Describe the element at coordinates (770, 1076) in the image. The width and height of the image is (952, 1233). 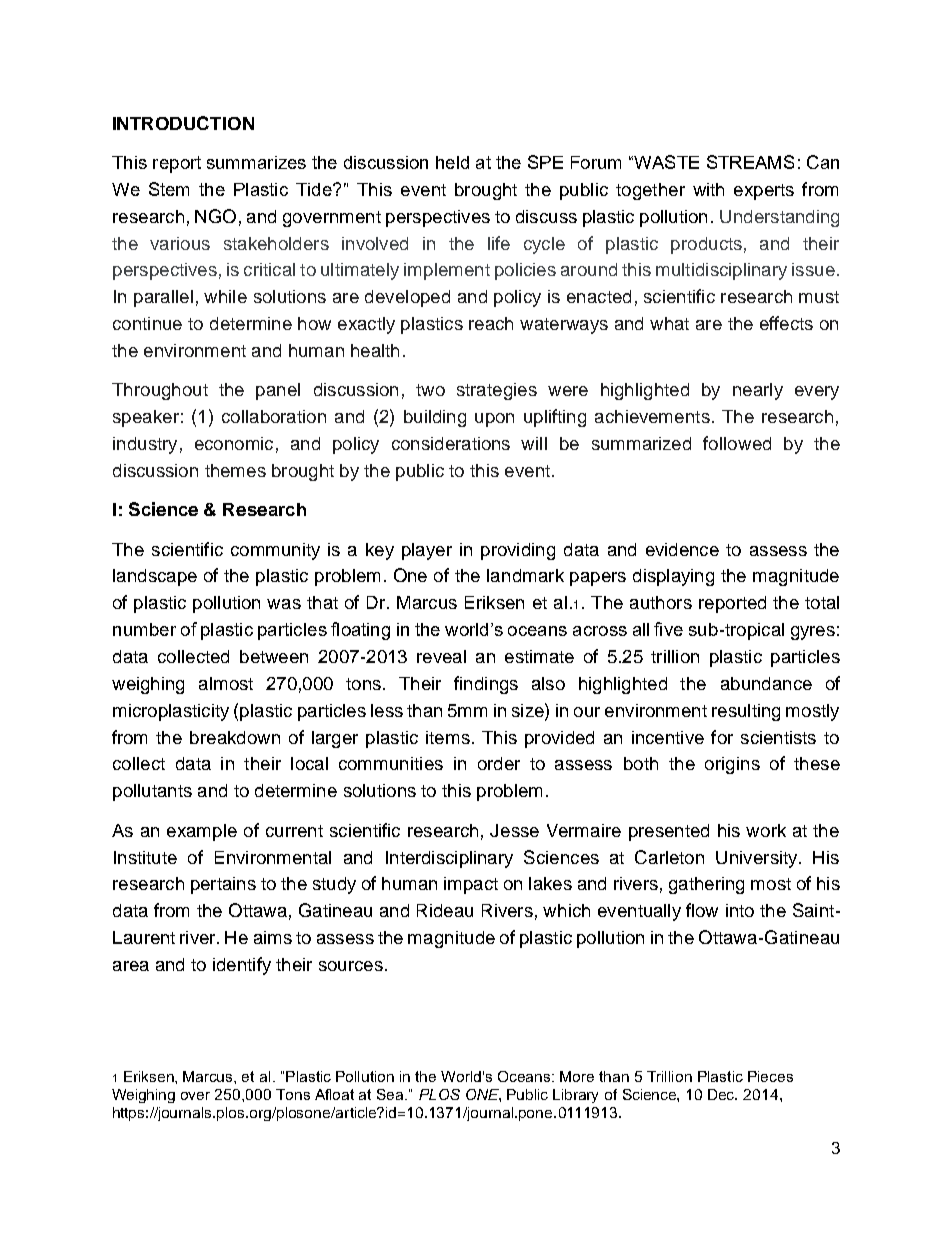
I see `Pieces` at that location.
